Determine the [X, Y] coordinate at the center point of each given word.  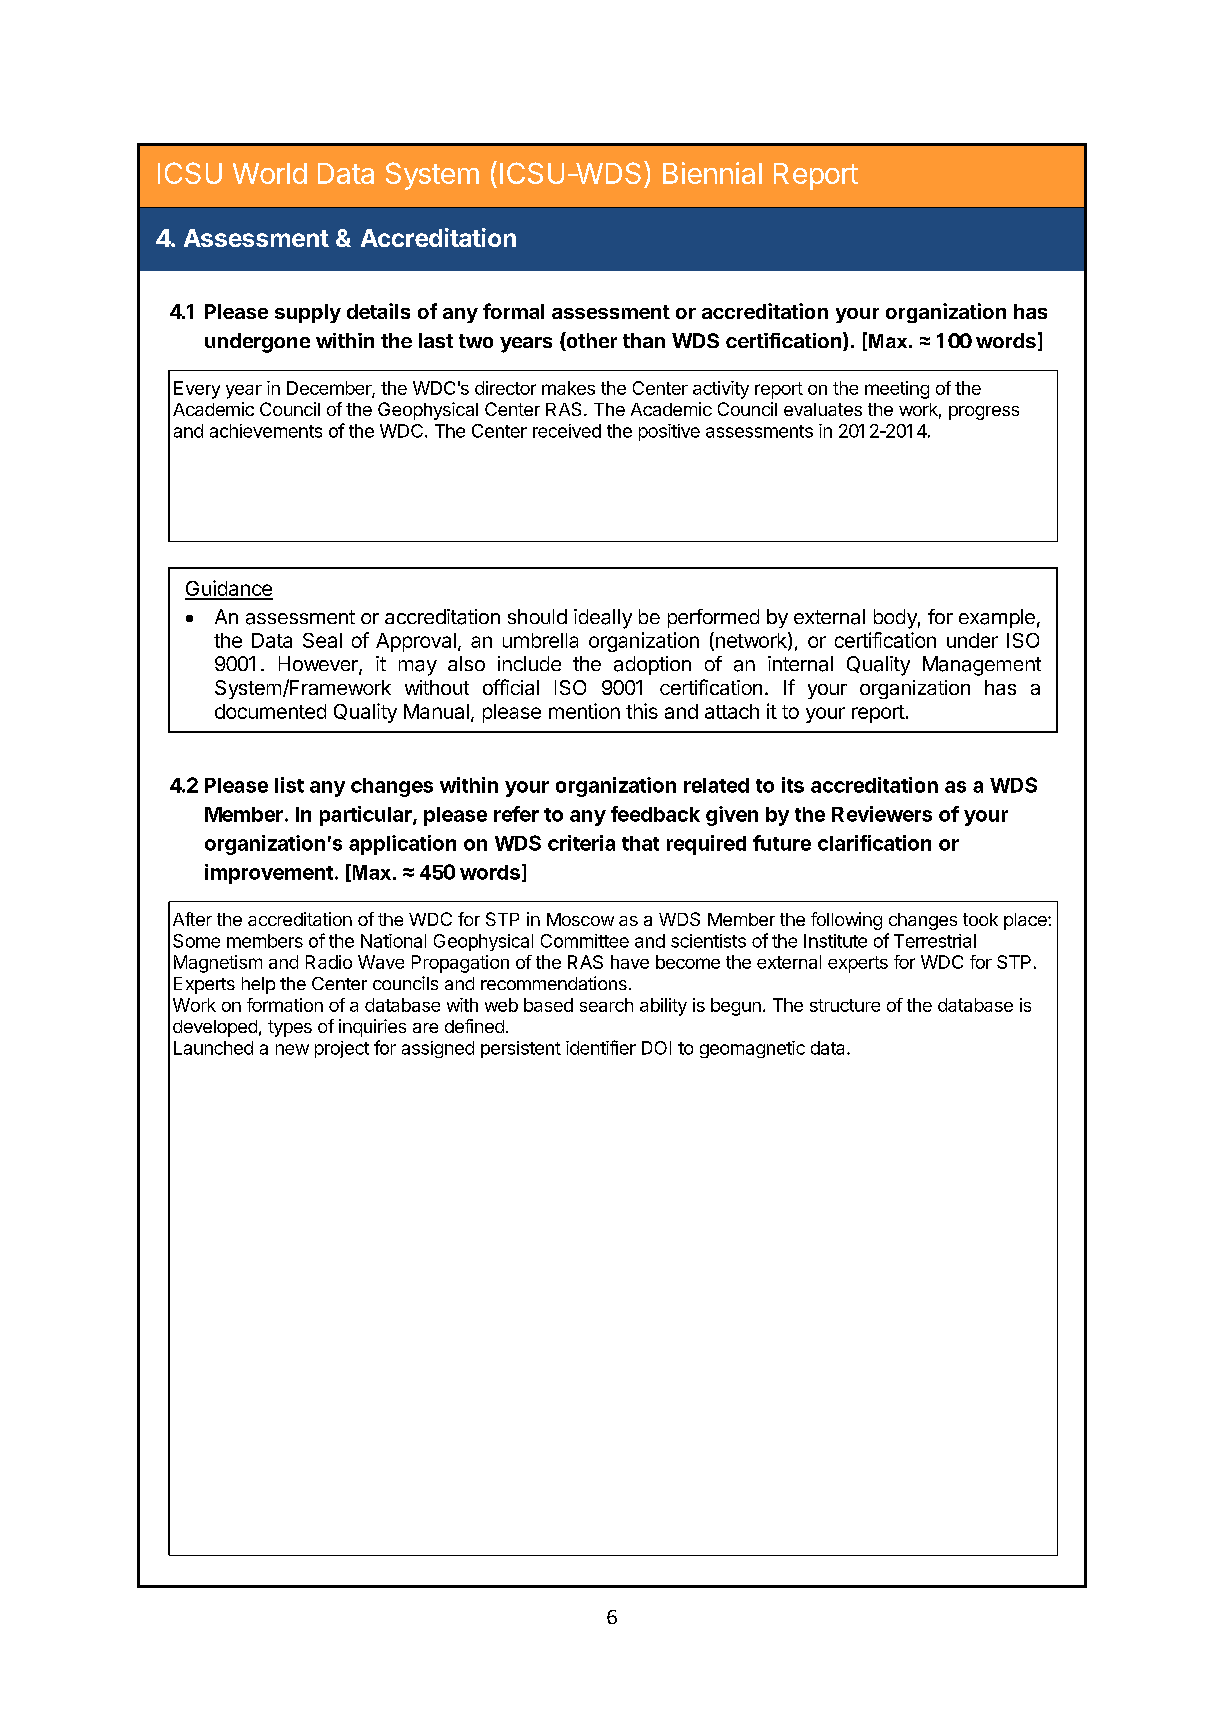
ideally [603, 619]
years [526, 345]
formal [513, 311]
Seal [322, 640]
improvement [269, 874]
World [270, 173]
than [644, 340]
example [997, 618]
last [436, 340]
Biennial [712, 173]
